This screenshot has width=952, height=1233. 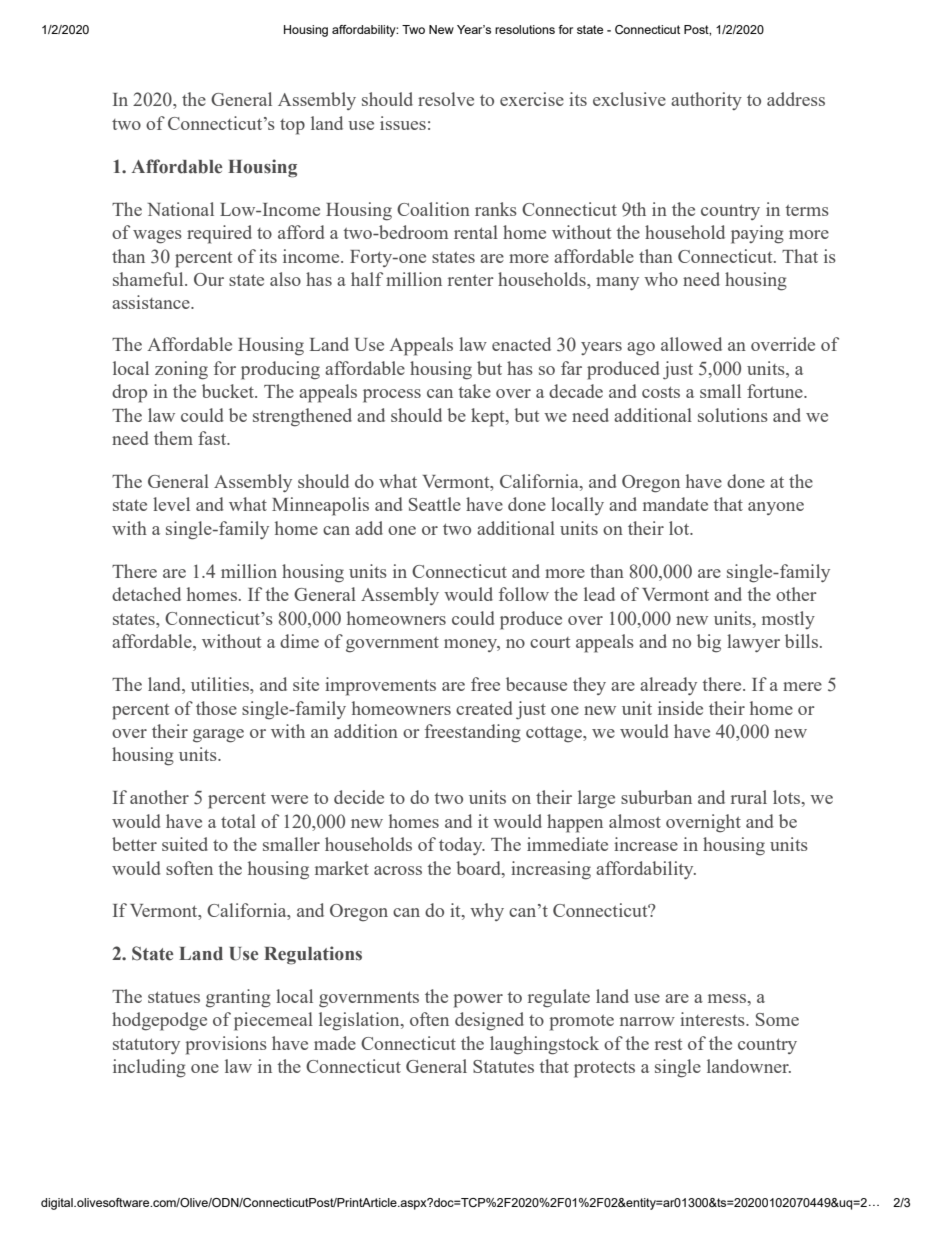 I want to click on inside, so click(x=680, y=708).
